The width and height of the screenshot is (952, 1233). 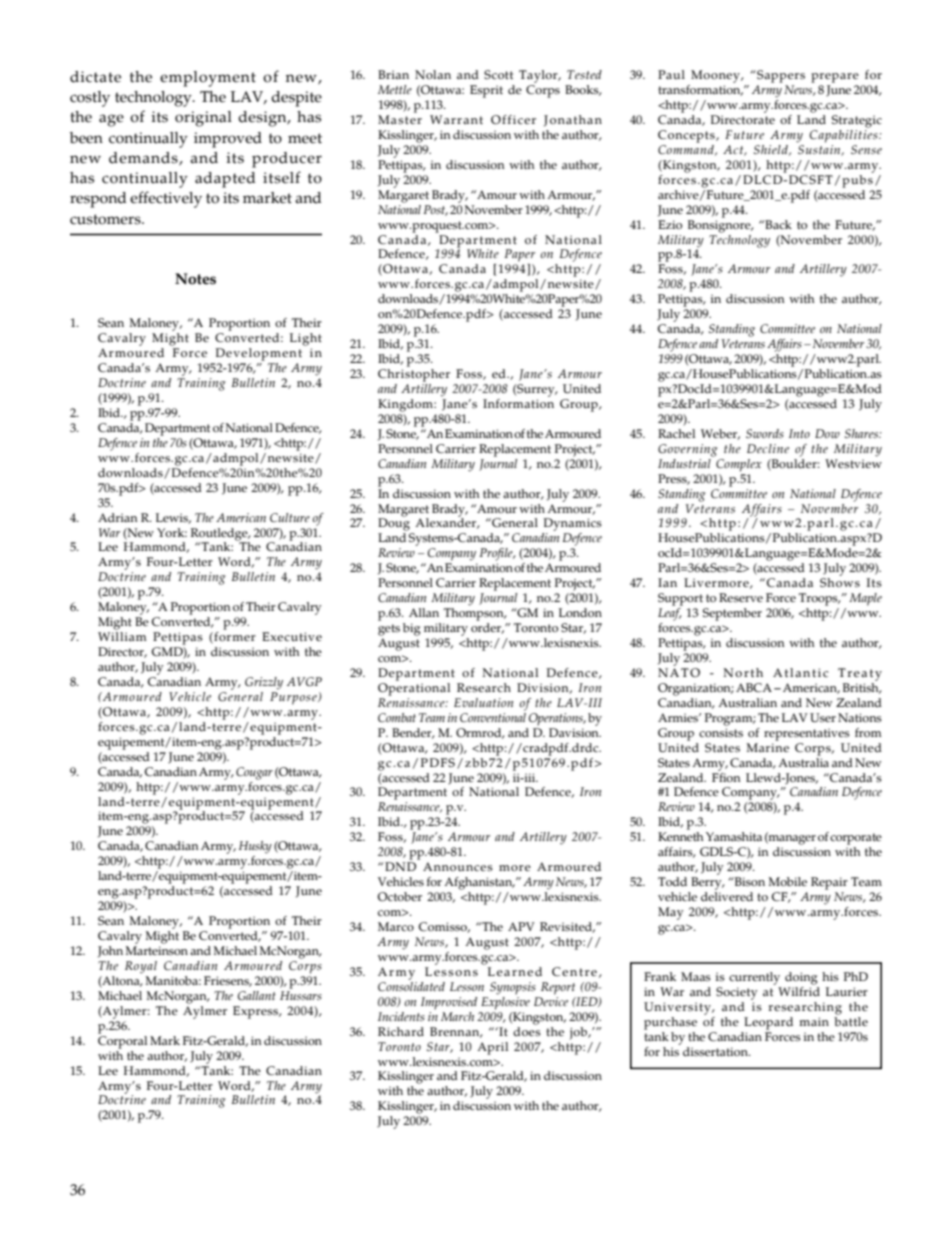 I want to click on March, so click(x=457, y=1016).
